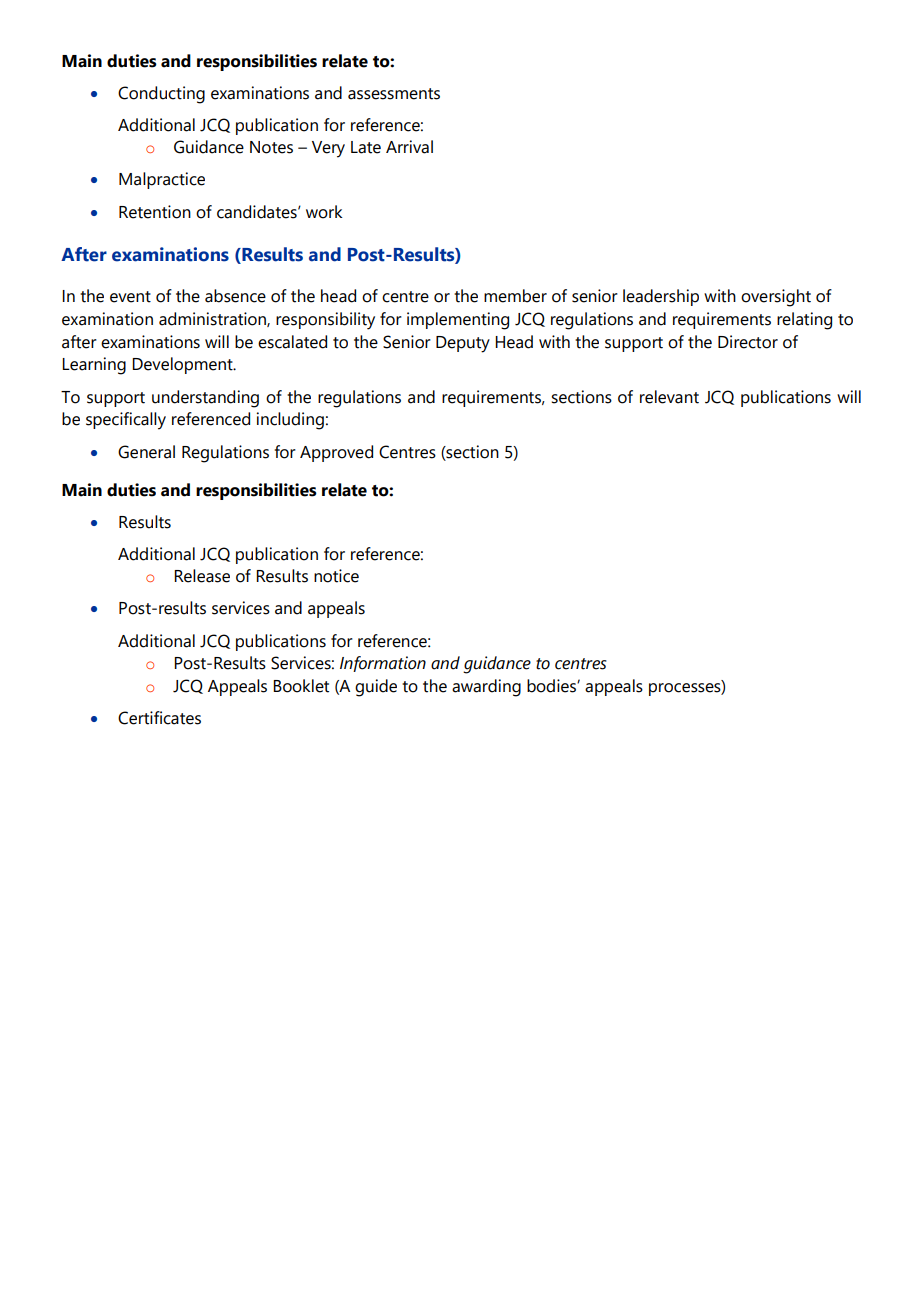  Describe the element at coordinates (130, 297) in the screenshot. I see `event` at that location.
